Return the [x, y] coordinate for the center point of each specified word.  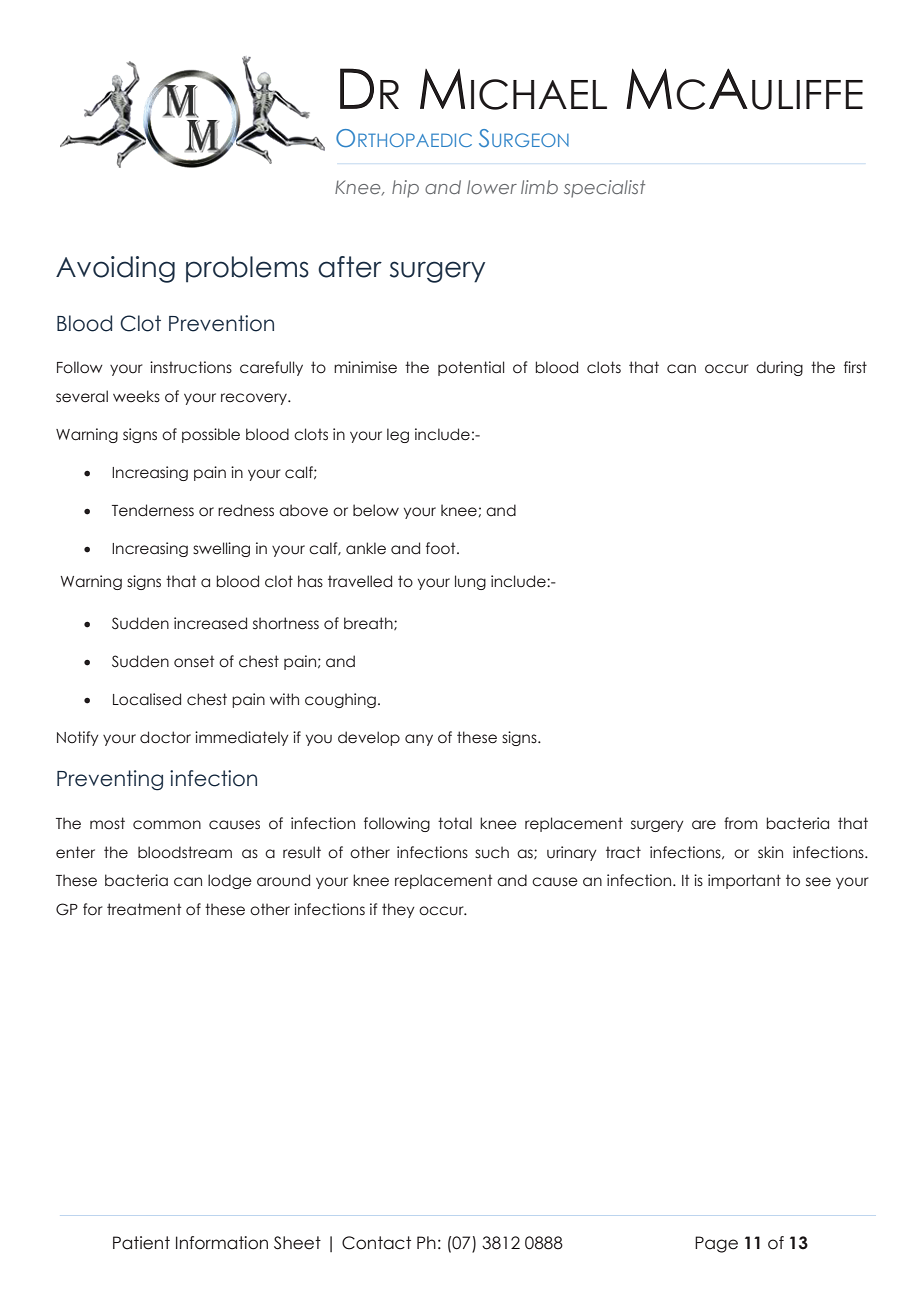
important [744, 881]
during [779, 368]
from [741, 823]
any [419, 740]
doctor [165, 737]
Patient [141, 1243]
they [398, 910]
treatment [144, 909]
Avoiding [115, 269]
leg [398, 435]
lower [492, 187]
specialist [604, 189]
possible [211, 435]
